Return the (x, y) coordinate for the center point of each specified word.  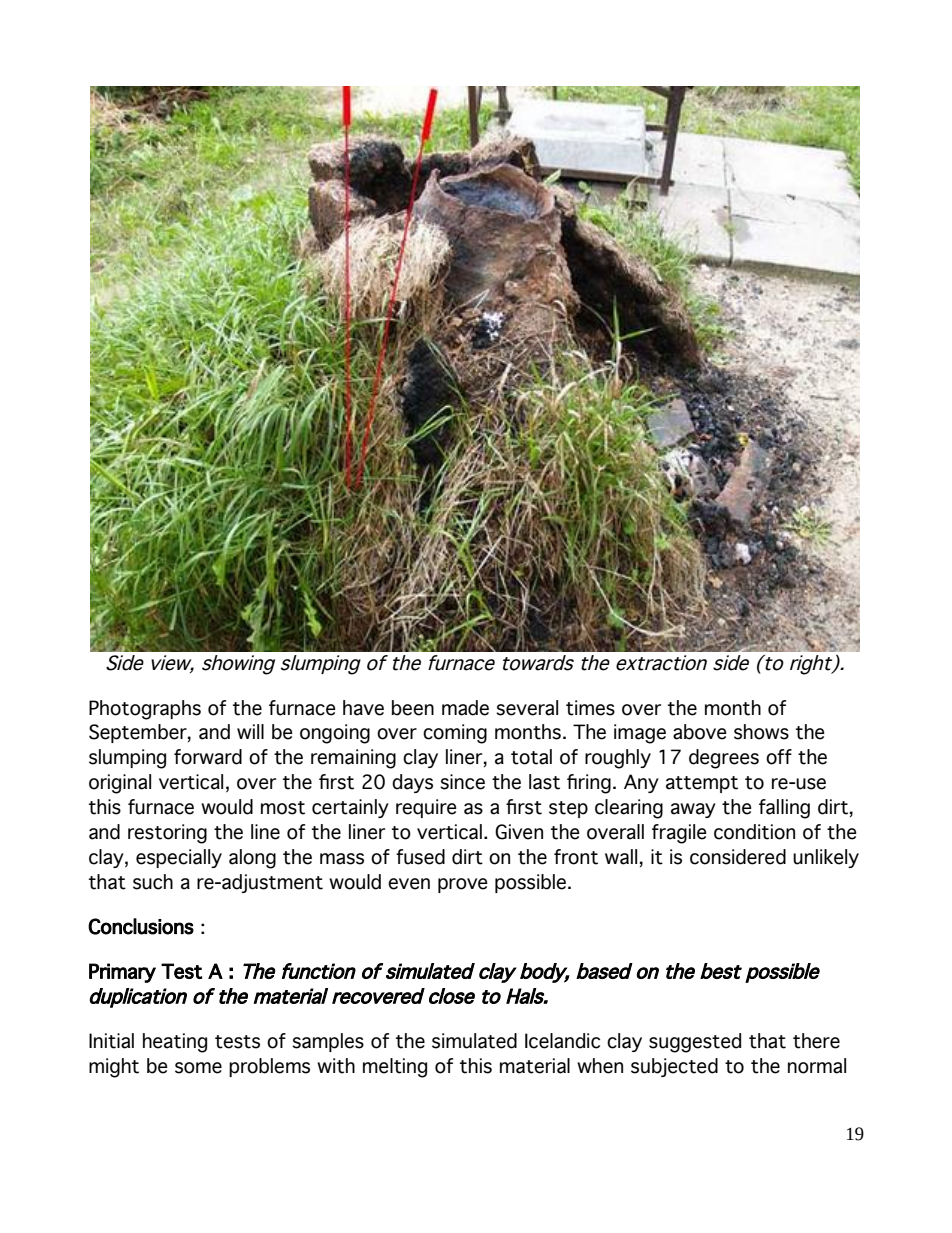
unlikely (826, 858)
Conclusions (141, 926)
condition (754, 832)
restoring (167, 834)
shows (761, 732)
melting (395, 1068)
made (465, 708)
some (198, 1068)
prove (463, 885)
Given (519, 832)
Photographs (145, 710)
